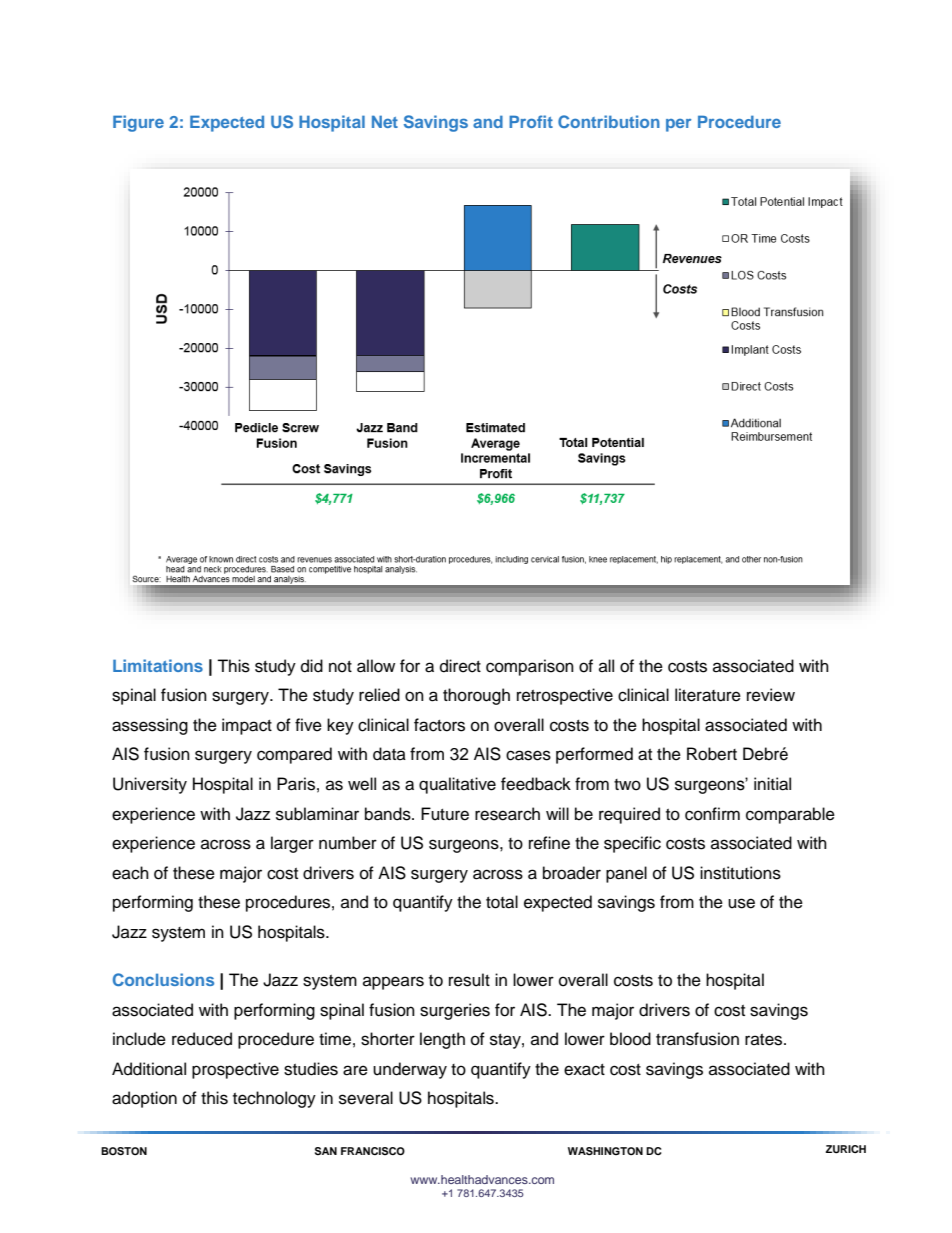 This screenshot has width=952, height=1233. What do you see at coordinates (531, 121) in the screenshot?
I see `Profit` at bounding box center [531, 121].
